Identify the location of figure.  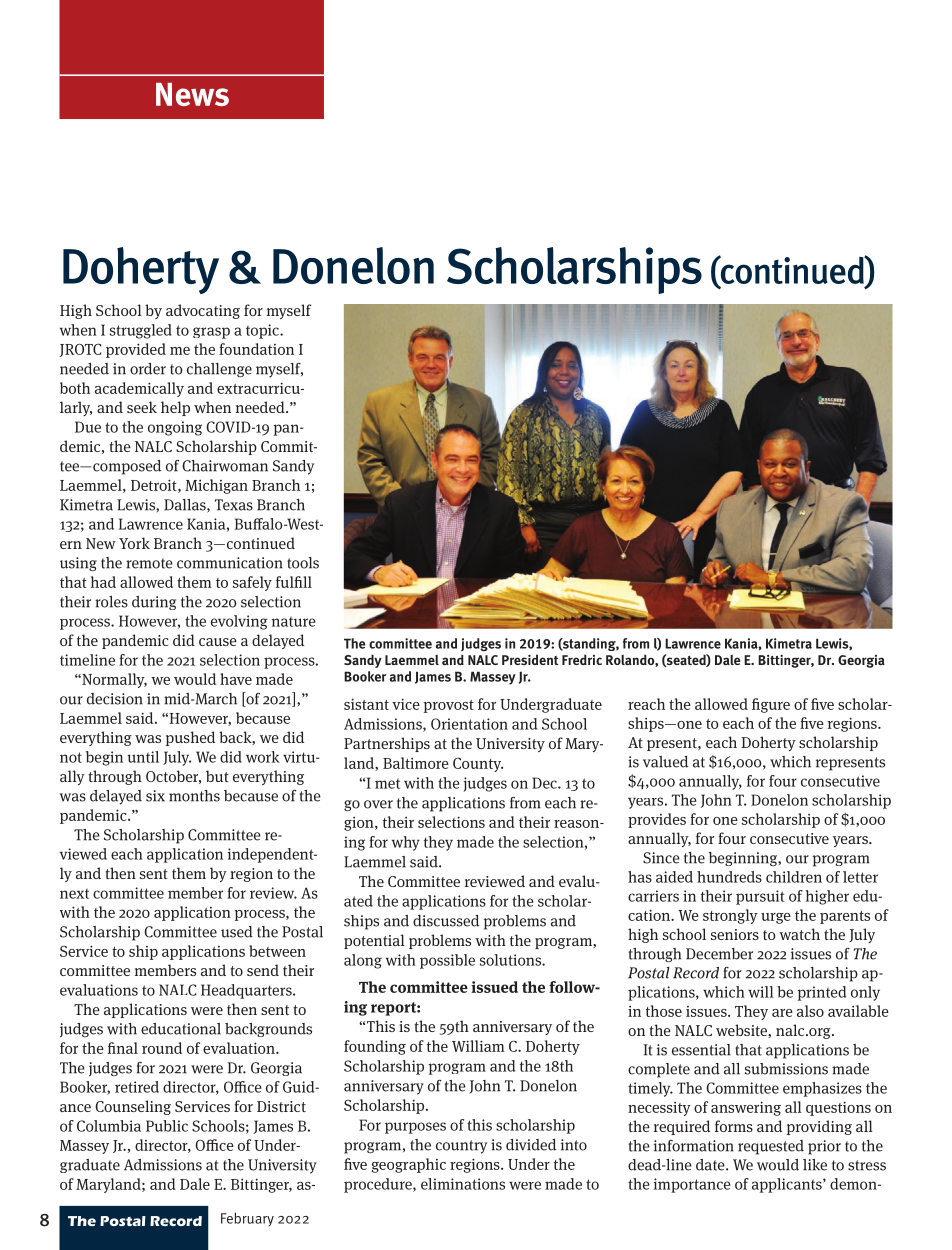
(771, 705).
